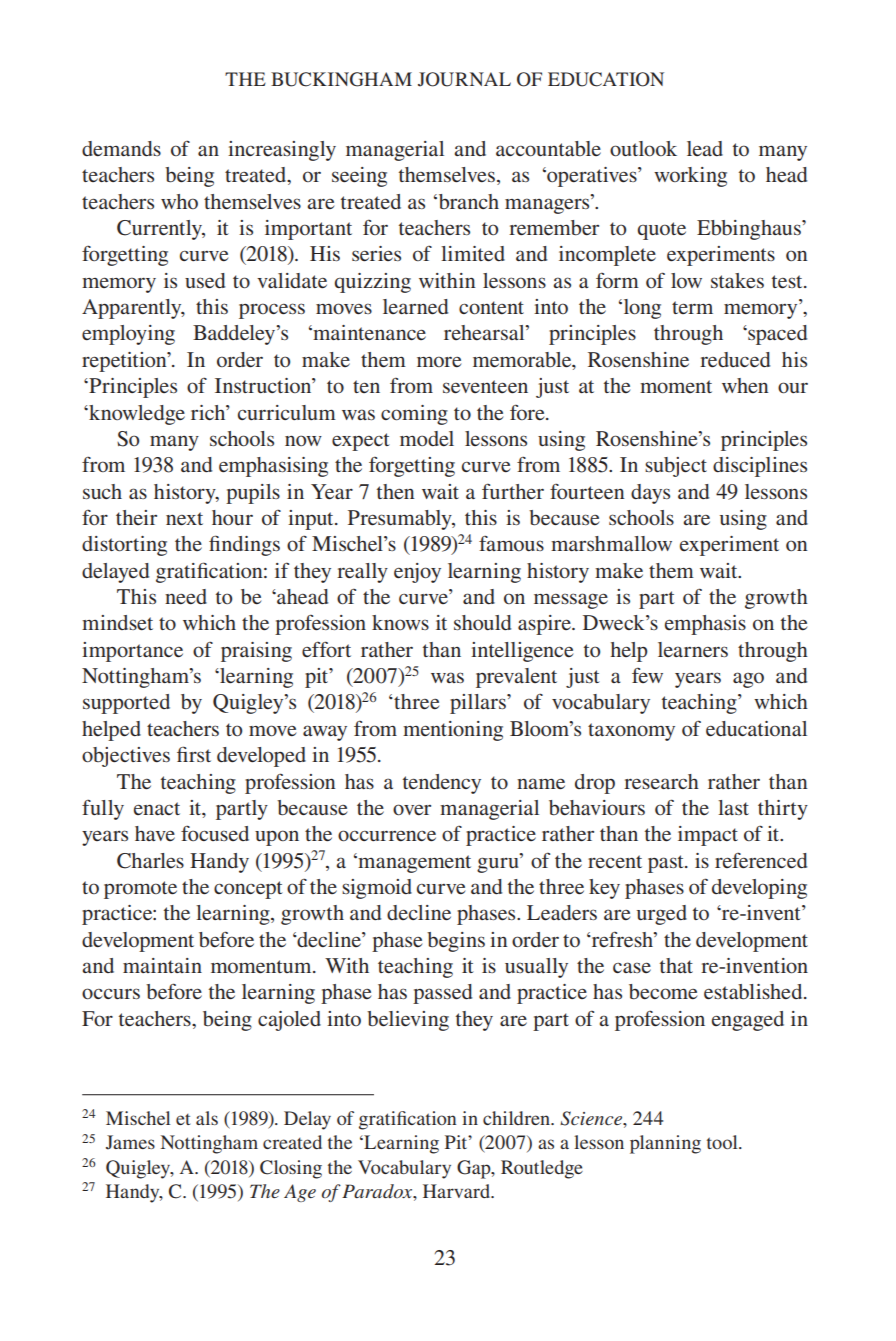 The width and height of the document is (896, 1341). Describe the element at coordinates (186, 596) in the document. I see `need` at that location.
